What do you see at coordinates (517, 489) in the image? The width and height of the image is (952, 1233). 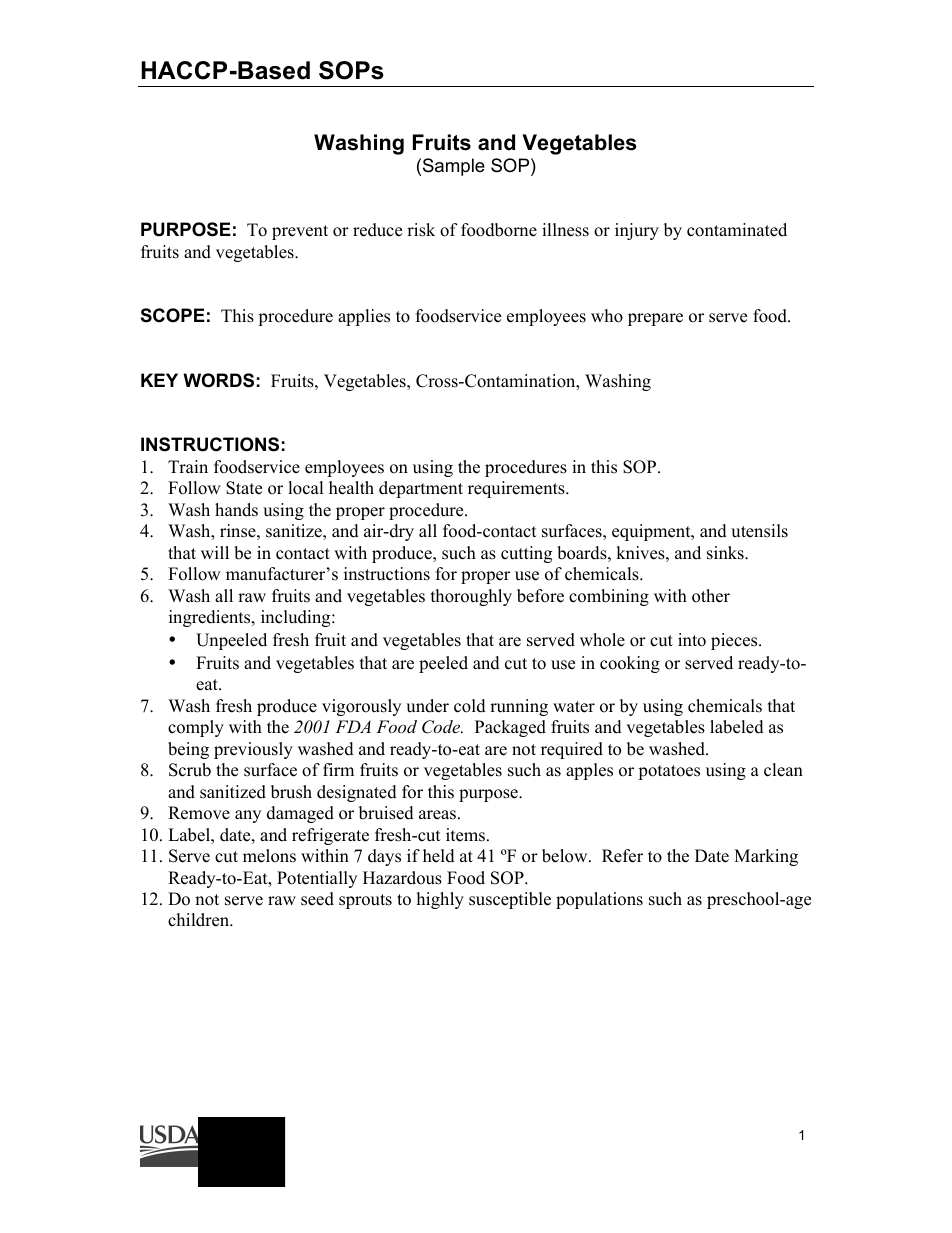 I see `requirements` at bounding box center [517, 489].
